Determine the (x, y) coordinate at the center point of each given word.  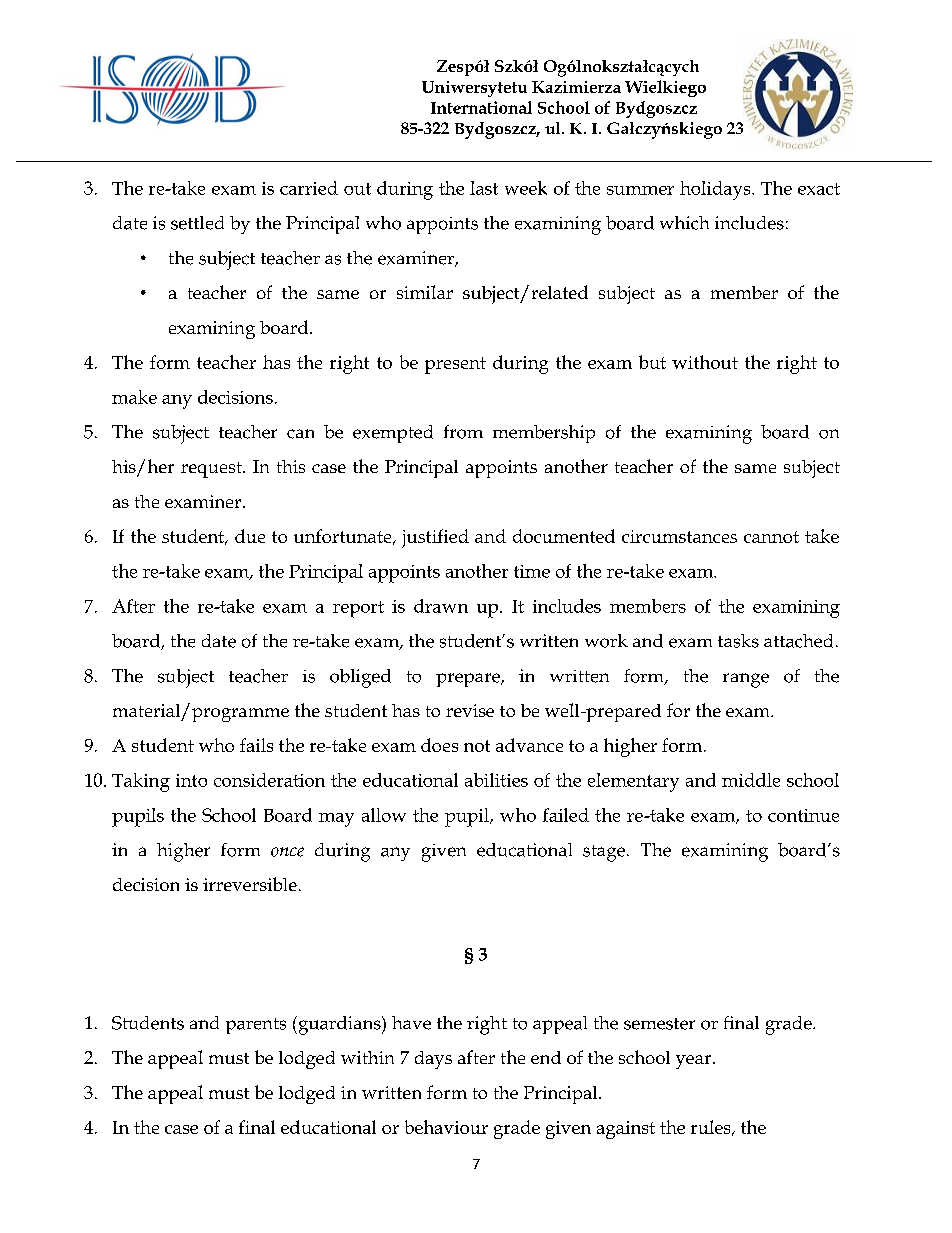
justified (435, 538)
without (705, 362)
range (746, 680)
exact (819, 189)
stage (604, 853)
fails (256, 745)
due (250, 536)
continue (803, 815)
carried (309, 188)
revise (470, 710)
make (134, 397)
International (481, 107)
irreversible (250, 884)
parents (256, 1026)
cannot (771, 537)
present (455, 365)
